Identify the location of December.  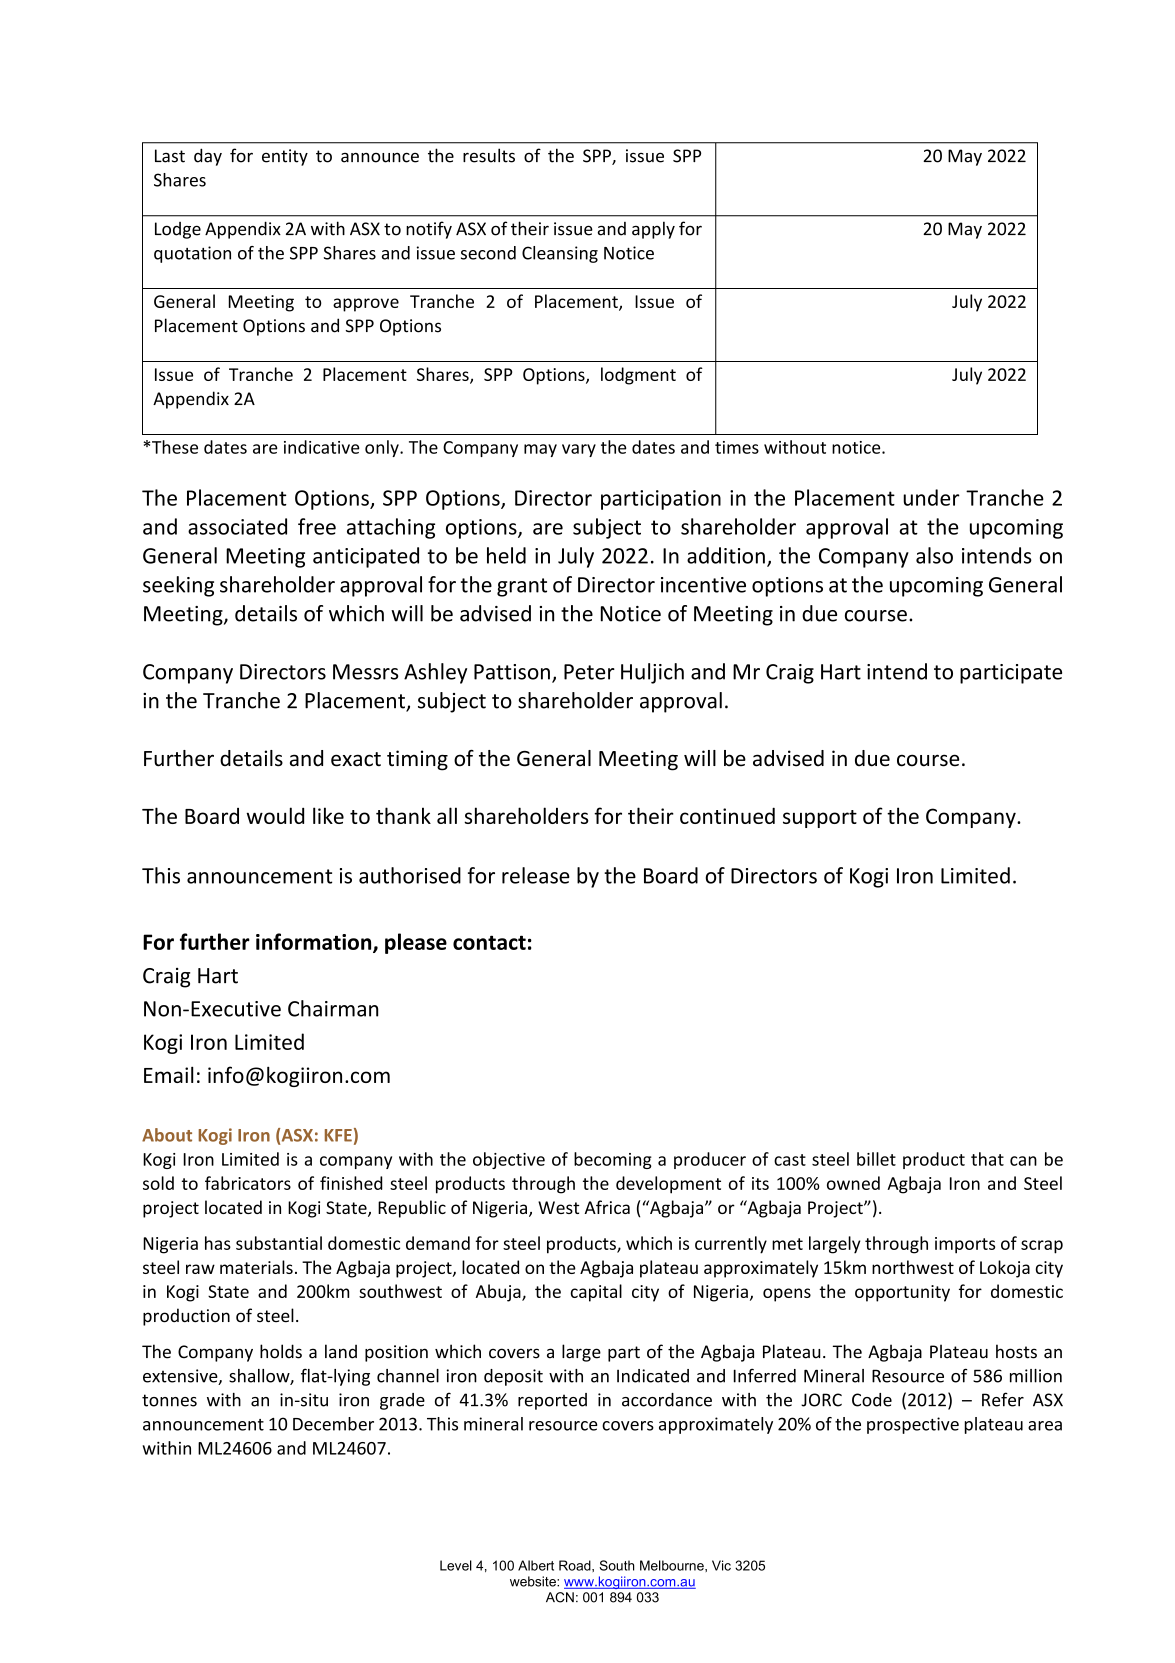
(333, 1424).
